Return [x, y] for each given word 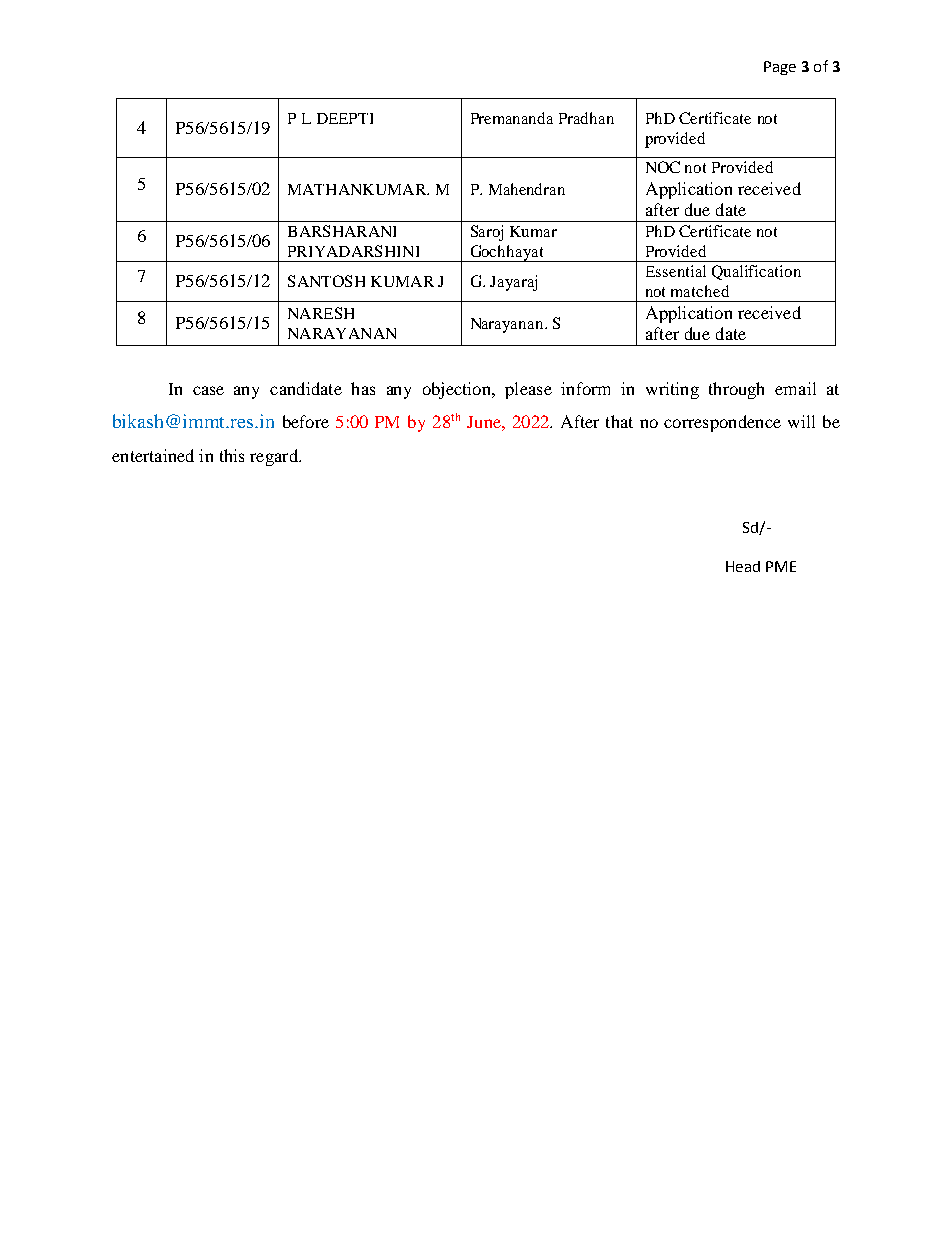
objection [458, 390]
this [232, 455]
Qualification [756, 272]
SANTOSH [326, 281]
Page [780, 68]
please [528, 390]
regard [275, 457]
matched [700, 291]
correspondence [722, 423]
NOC [663, 167]
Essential [676, 271]
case [208, 390]
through [736, 390]
